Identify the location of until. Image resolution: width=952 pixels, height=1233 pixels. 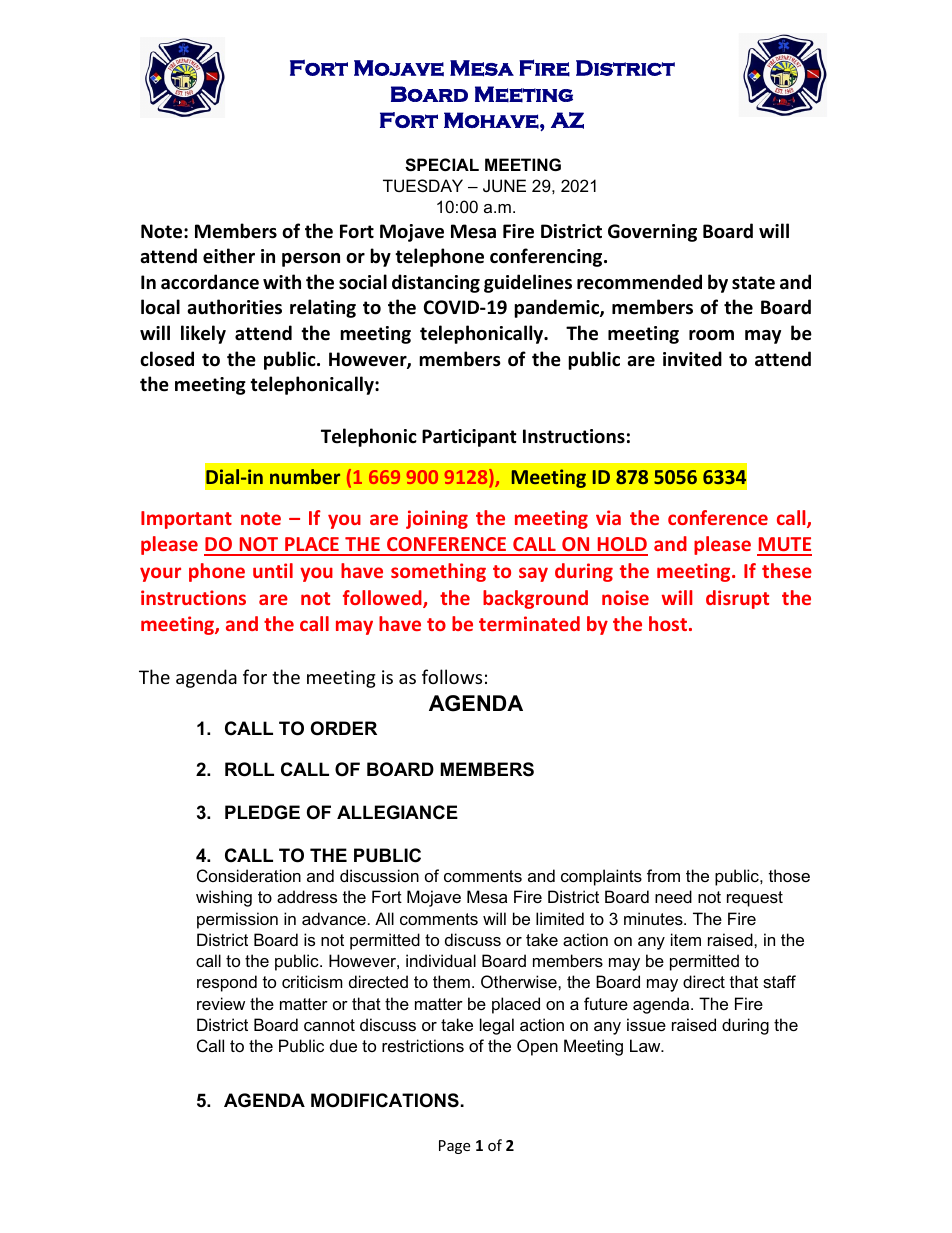
(273, 570).
